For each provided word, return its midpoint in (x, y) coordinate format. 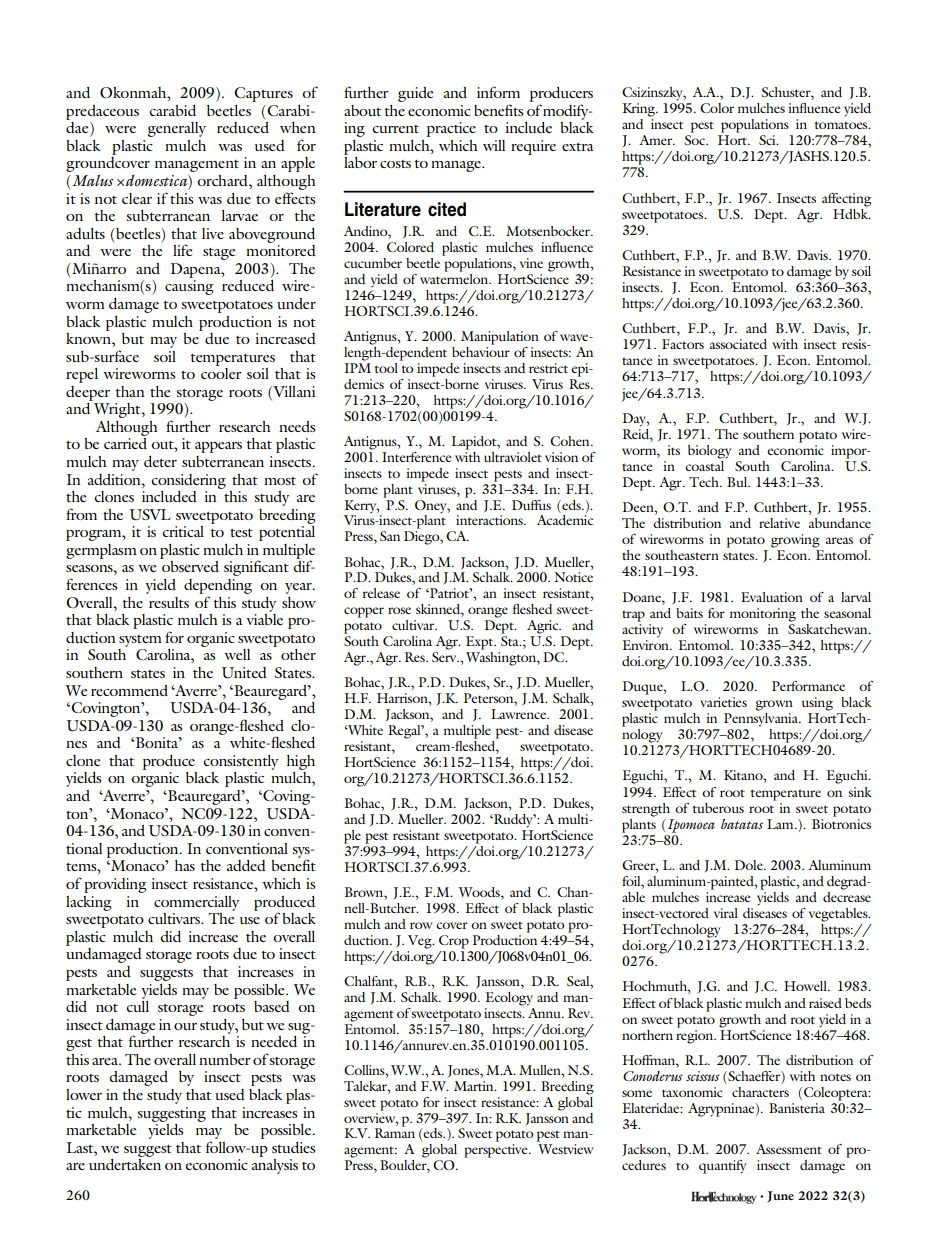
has (185, 865)
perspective (497, 1151)
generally (177, 129)
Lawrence (520, 714)
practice (451, 129)
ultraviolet (513, 457)
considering (188, 481)
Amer (657, 140)
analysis (275, 1166)
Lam (781, 824)
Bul (738, 482)
